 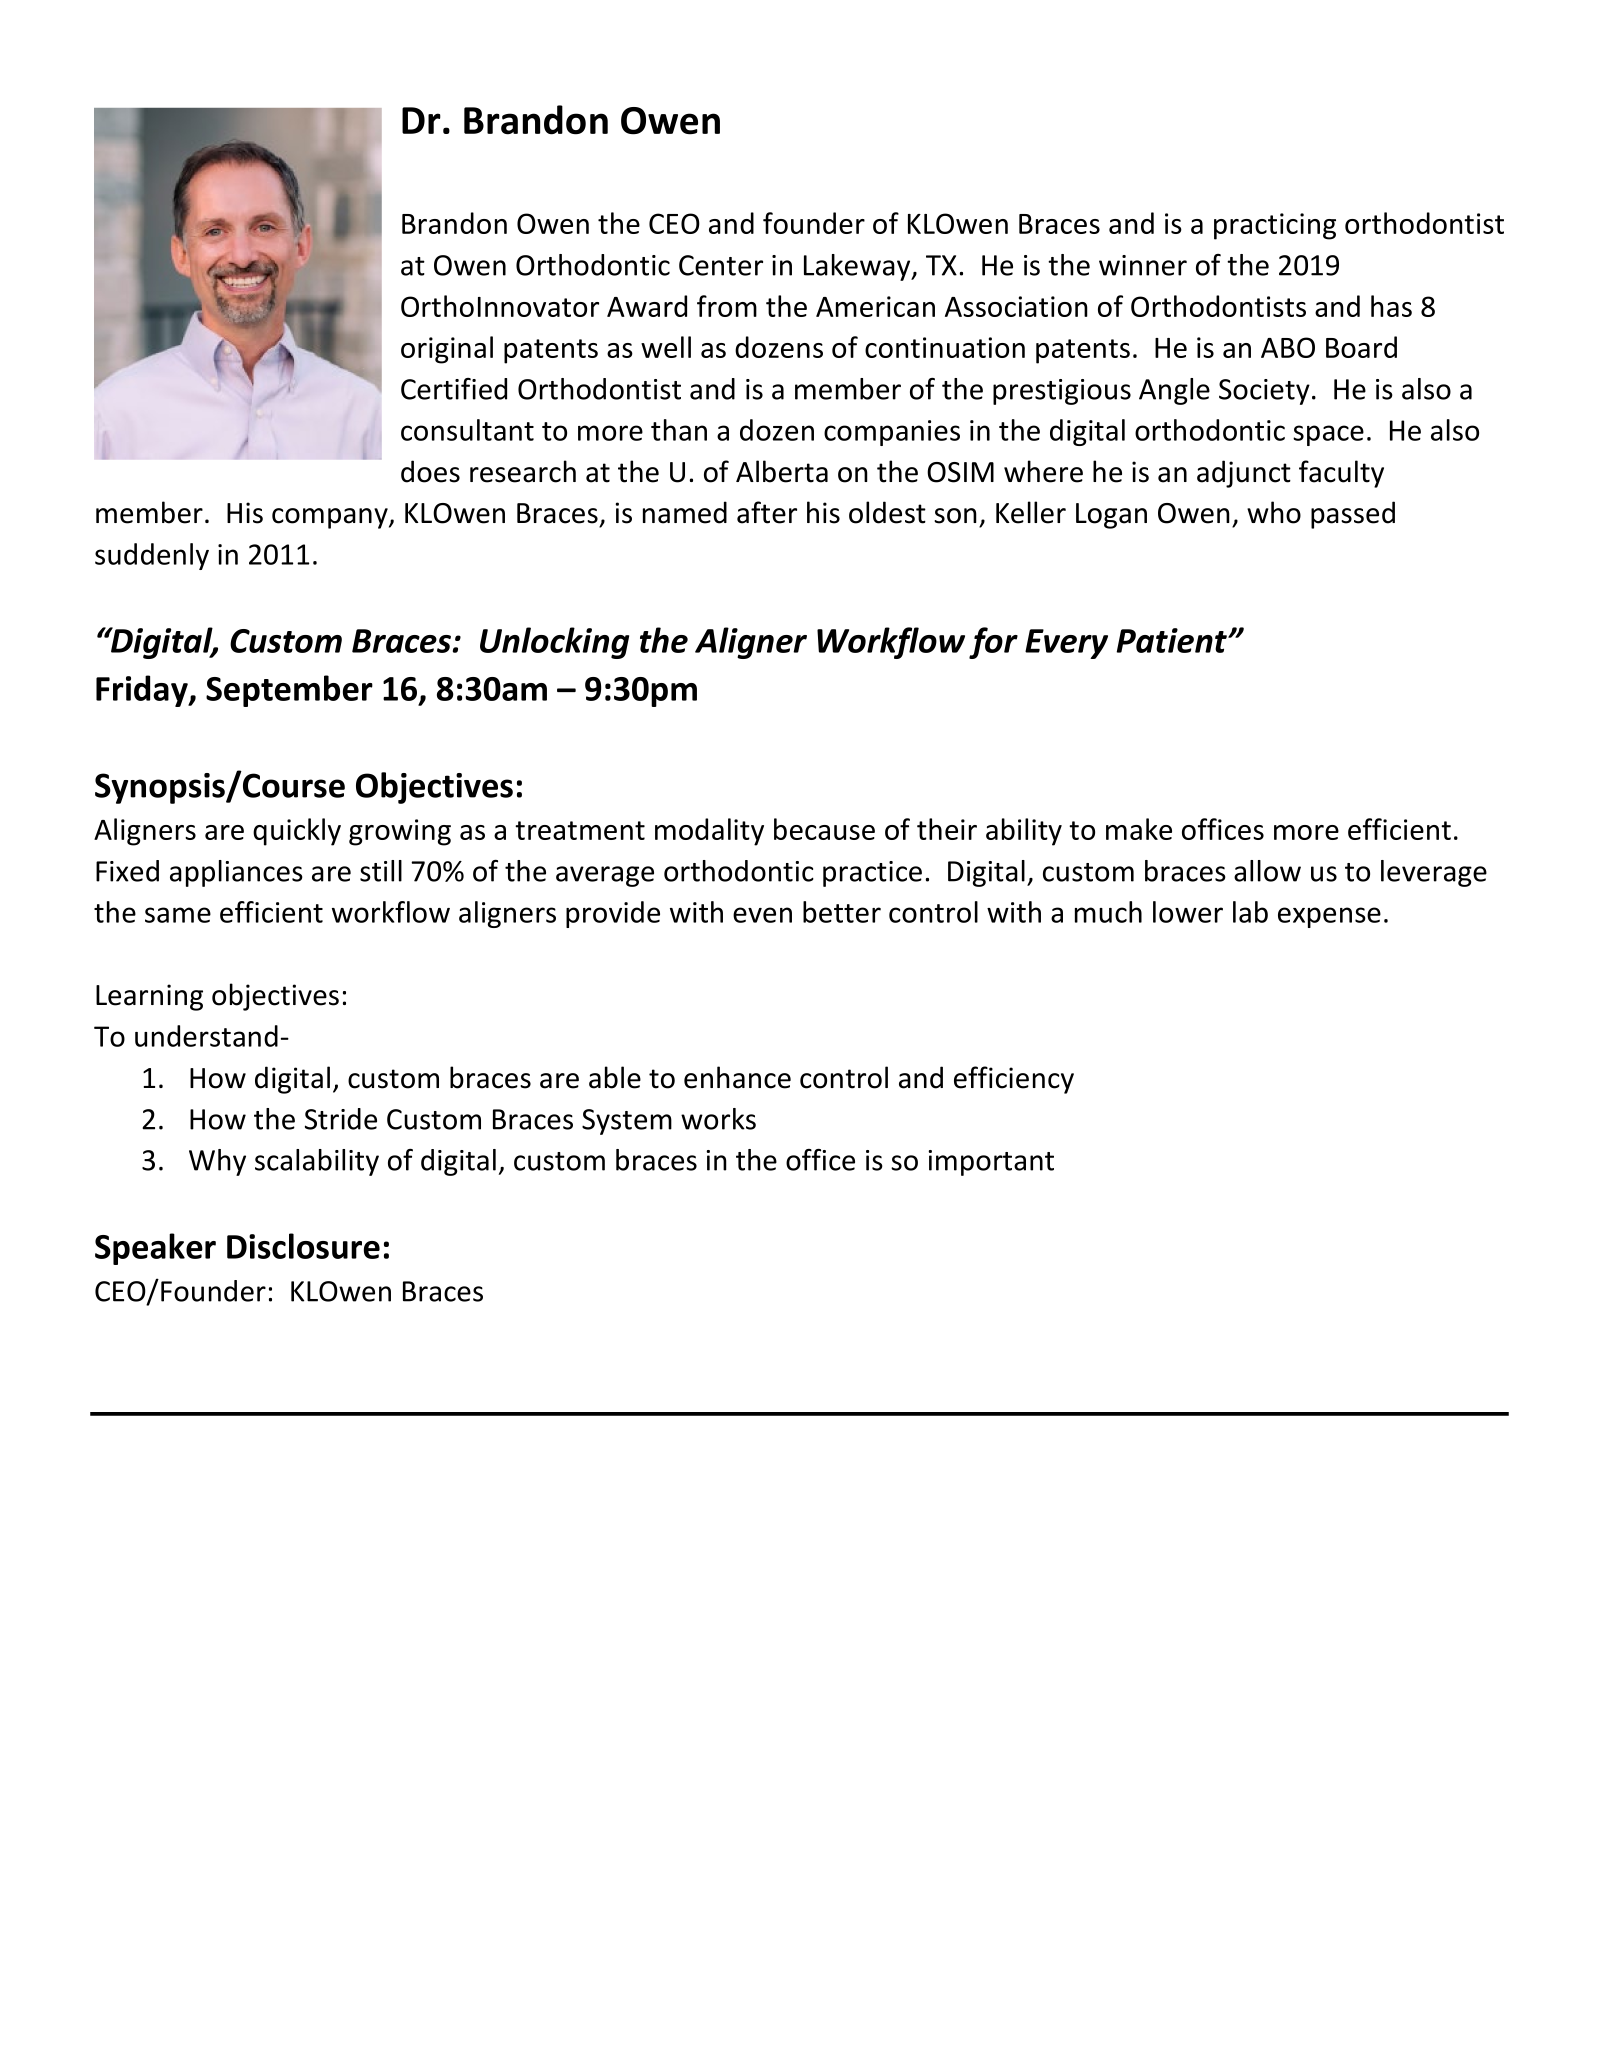 I want to click on Learning, so click(x=149, y=997).
